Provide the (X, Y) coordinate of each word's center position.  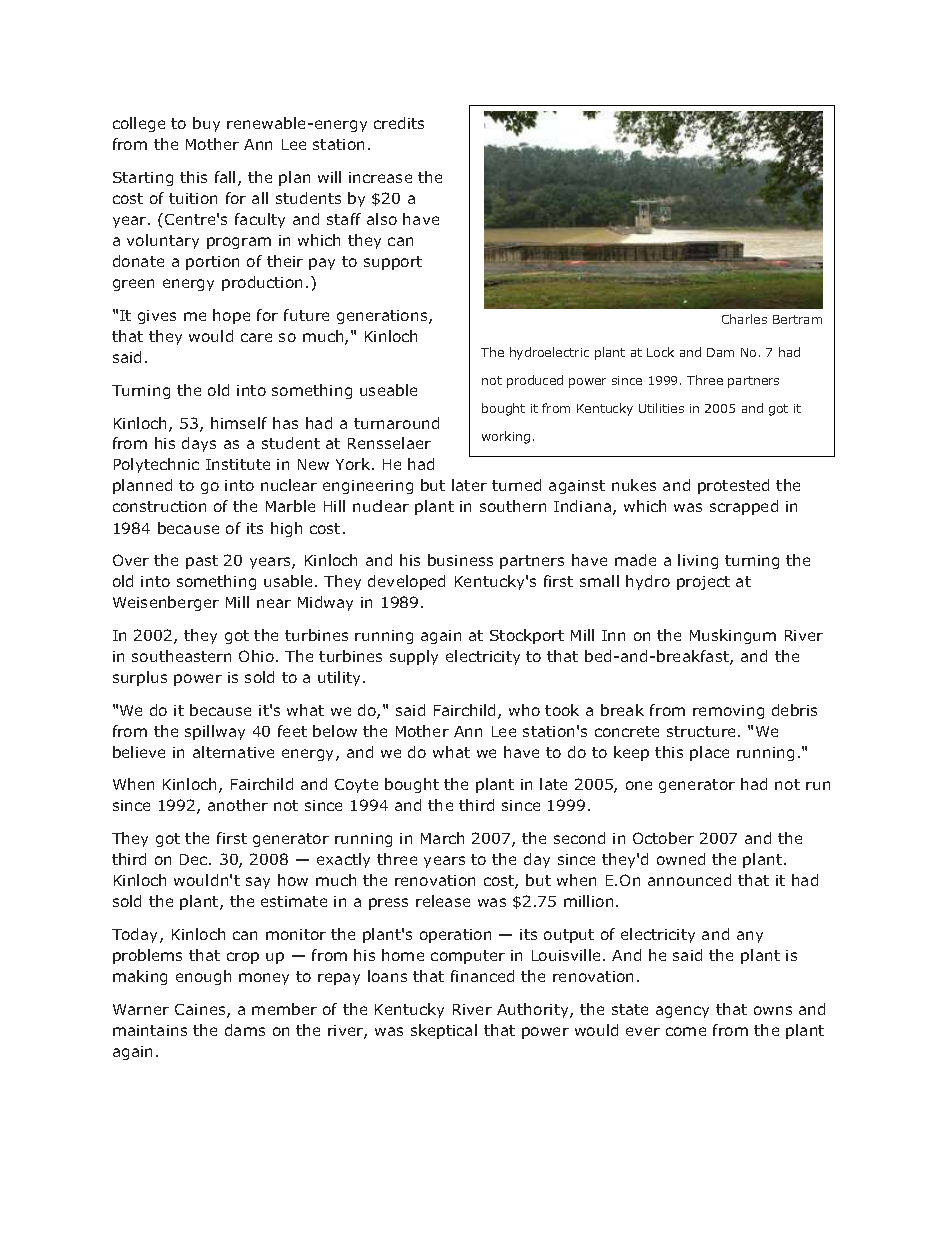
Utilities (661, 408)
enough (203, 977)
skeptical (444, 1031)
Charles (744, 319)
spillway (215, 732)
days (199, 444)
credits (399, 123)
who (524, 710)
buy (206, 124)
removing (728, 712)
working (506, 437)
